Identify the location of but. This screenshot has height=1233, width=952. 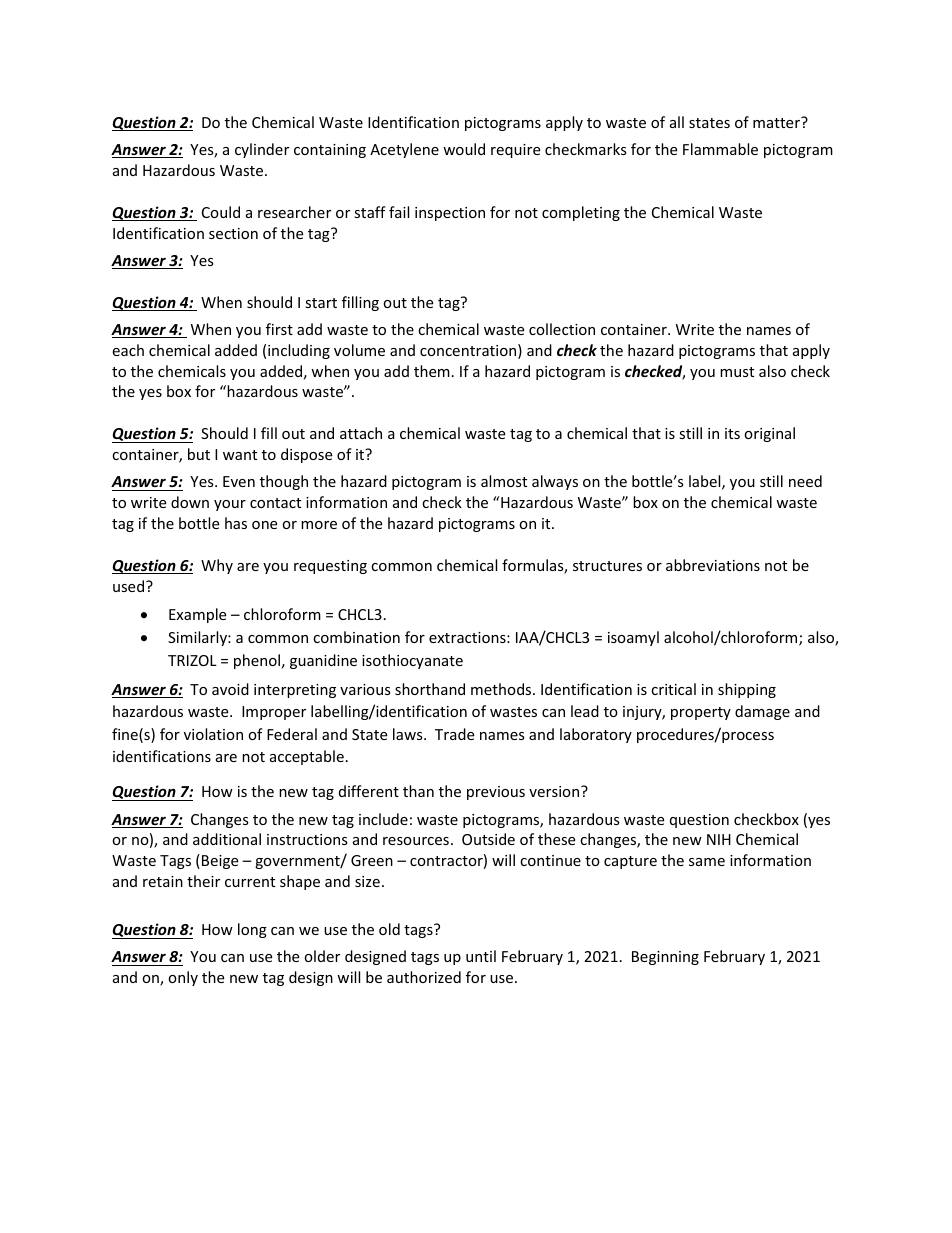
(199, 454).
